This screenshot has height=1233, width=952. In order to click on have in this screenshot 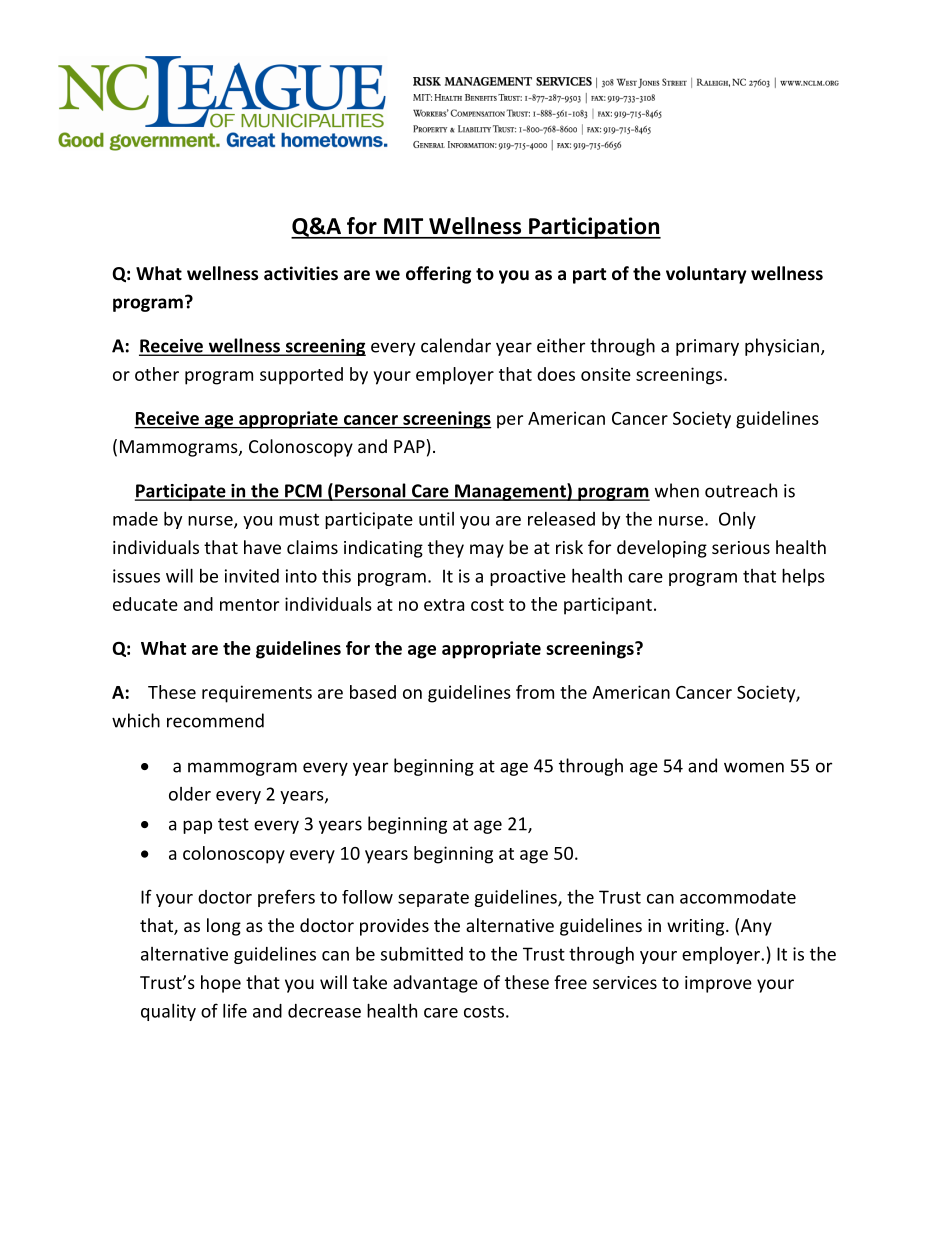, I will do `click(262, 547)`.
